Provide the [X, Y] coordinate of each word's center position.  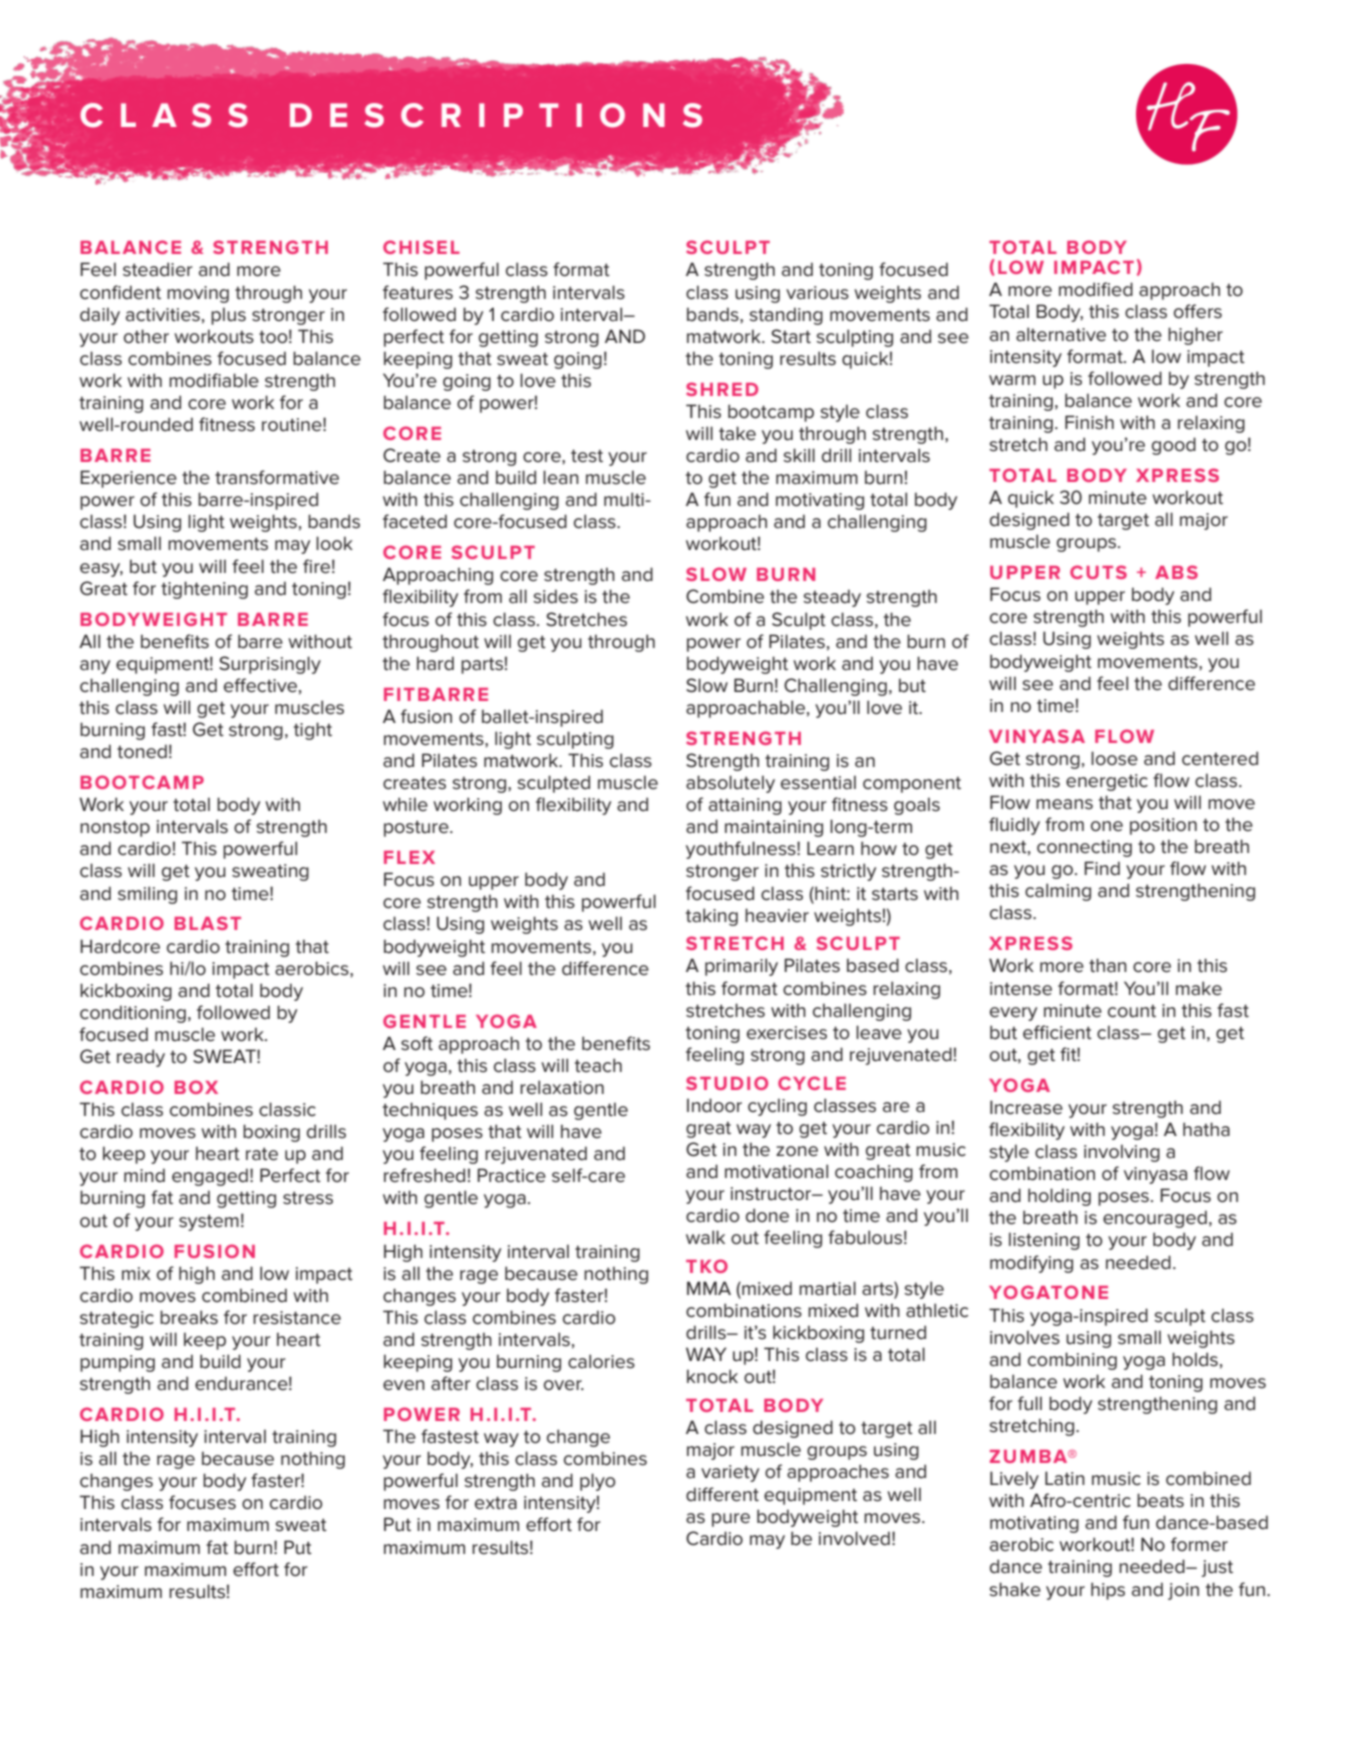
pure [731, 1520]
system [209, 1222]
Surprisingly [270, 665]
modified [1096, 289]
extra [496, 1503]
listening [1044, 1241]
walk [705, 1237]
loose [1114, 758]
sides [555, 596]
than [1108, 965]
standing [786, 316]
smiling [147, 895]
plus [228, 316]
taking [712, 917]
